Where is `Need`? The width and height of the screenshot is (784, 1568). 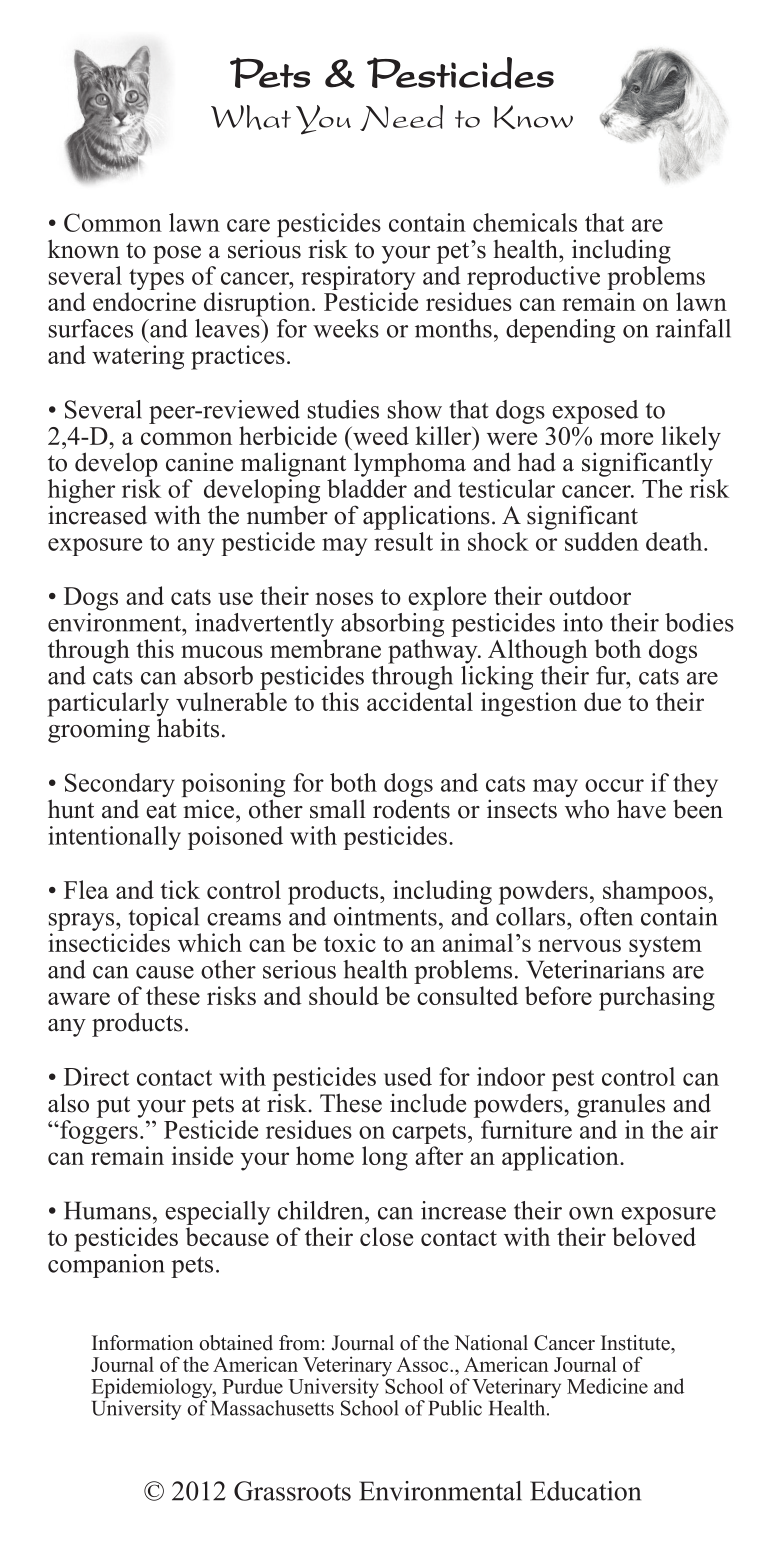
Need is located at coordinates (401, 118).
